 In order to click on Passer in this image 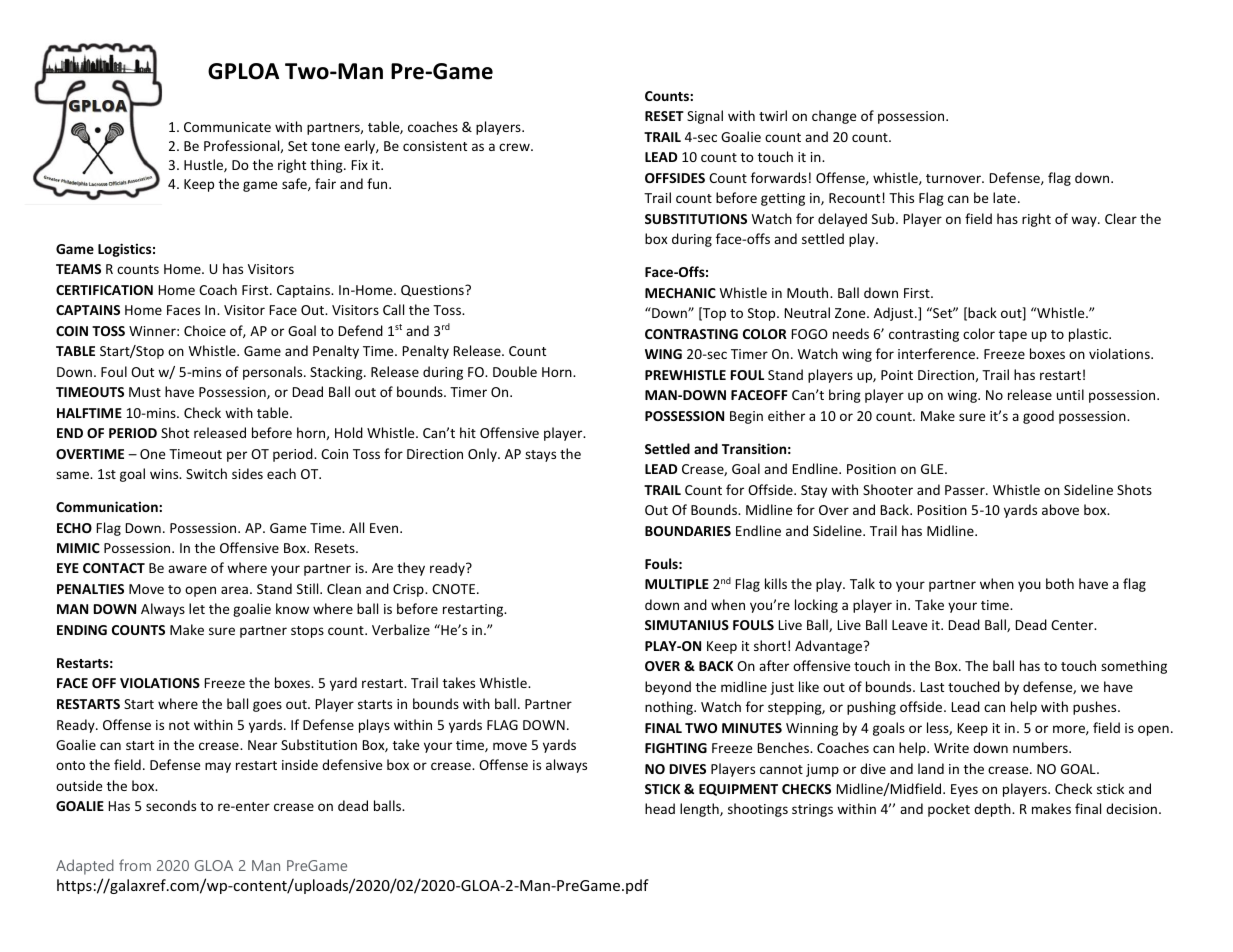, I will do `click(966, 490)`.
